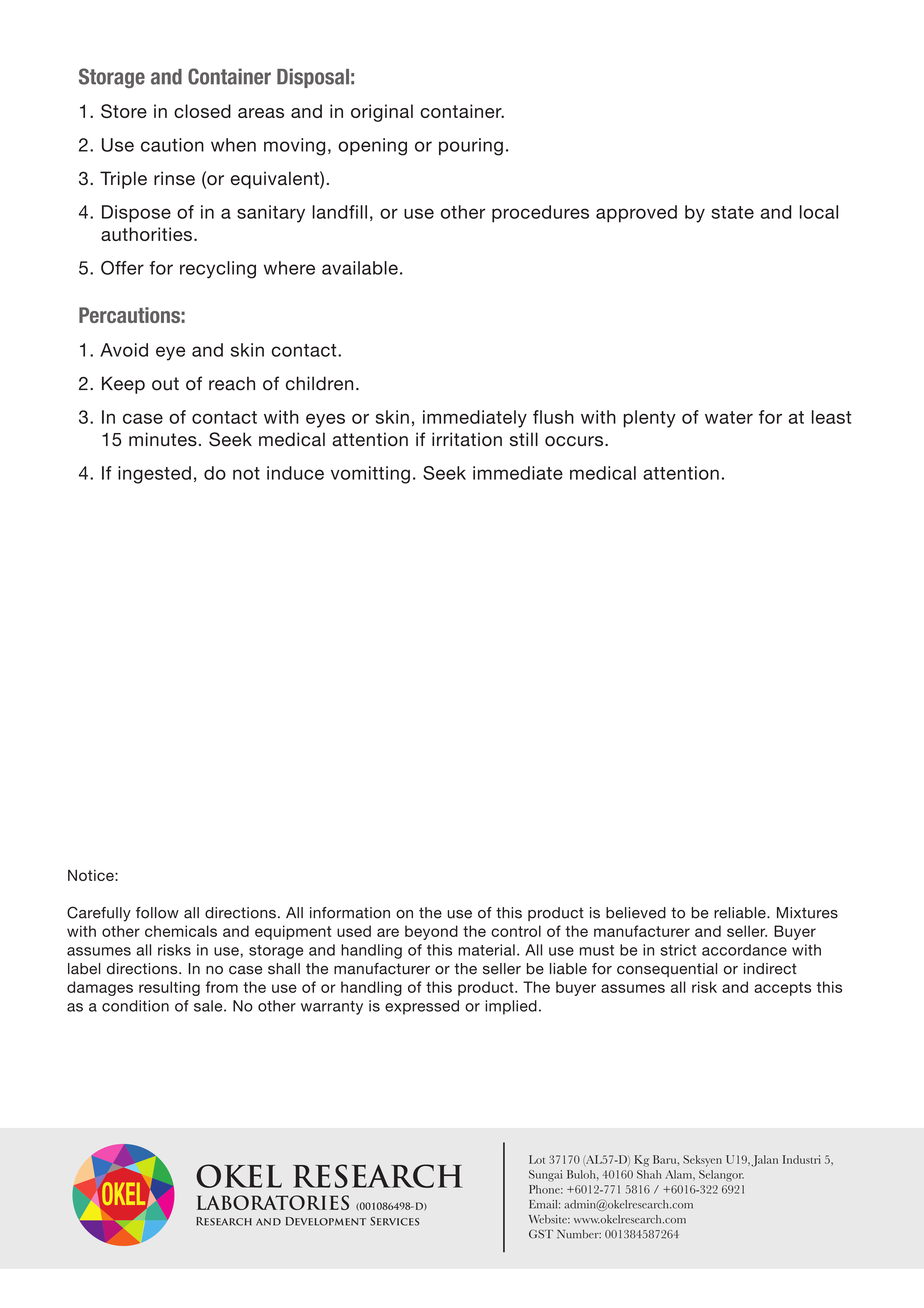 This image has height=1308, width=924. Describe the element at coordinates (729, 417) in the image. I see `water` at that location.
